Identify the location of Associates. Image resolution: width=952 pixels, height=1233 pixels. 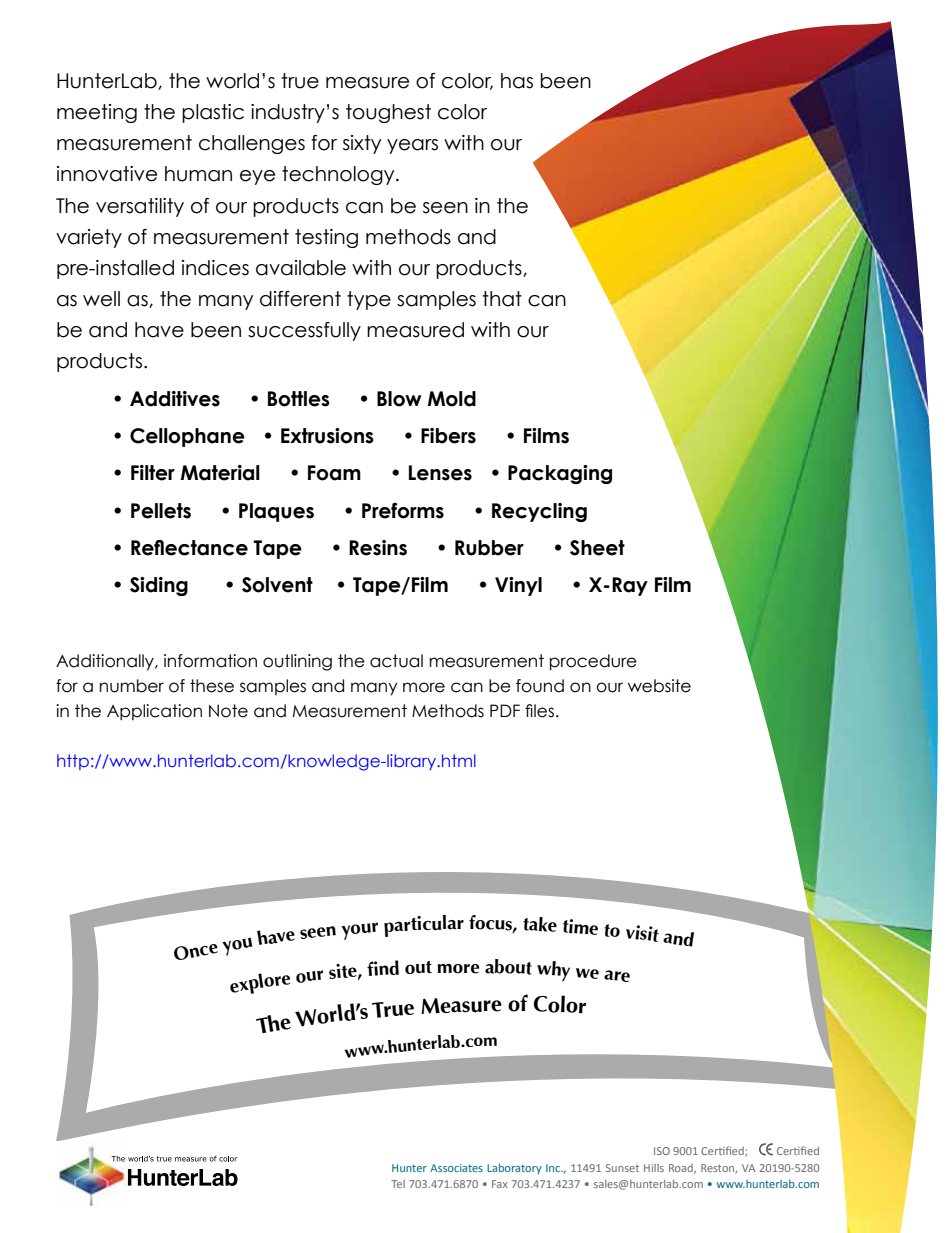
(456, 1168).
